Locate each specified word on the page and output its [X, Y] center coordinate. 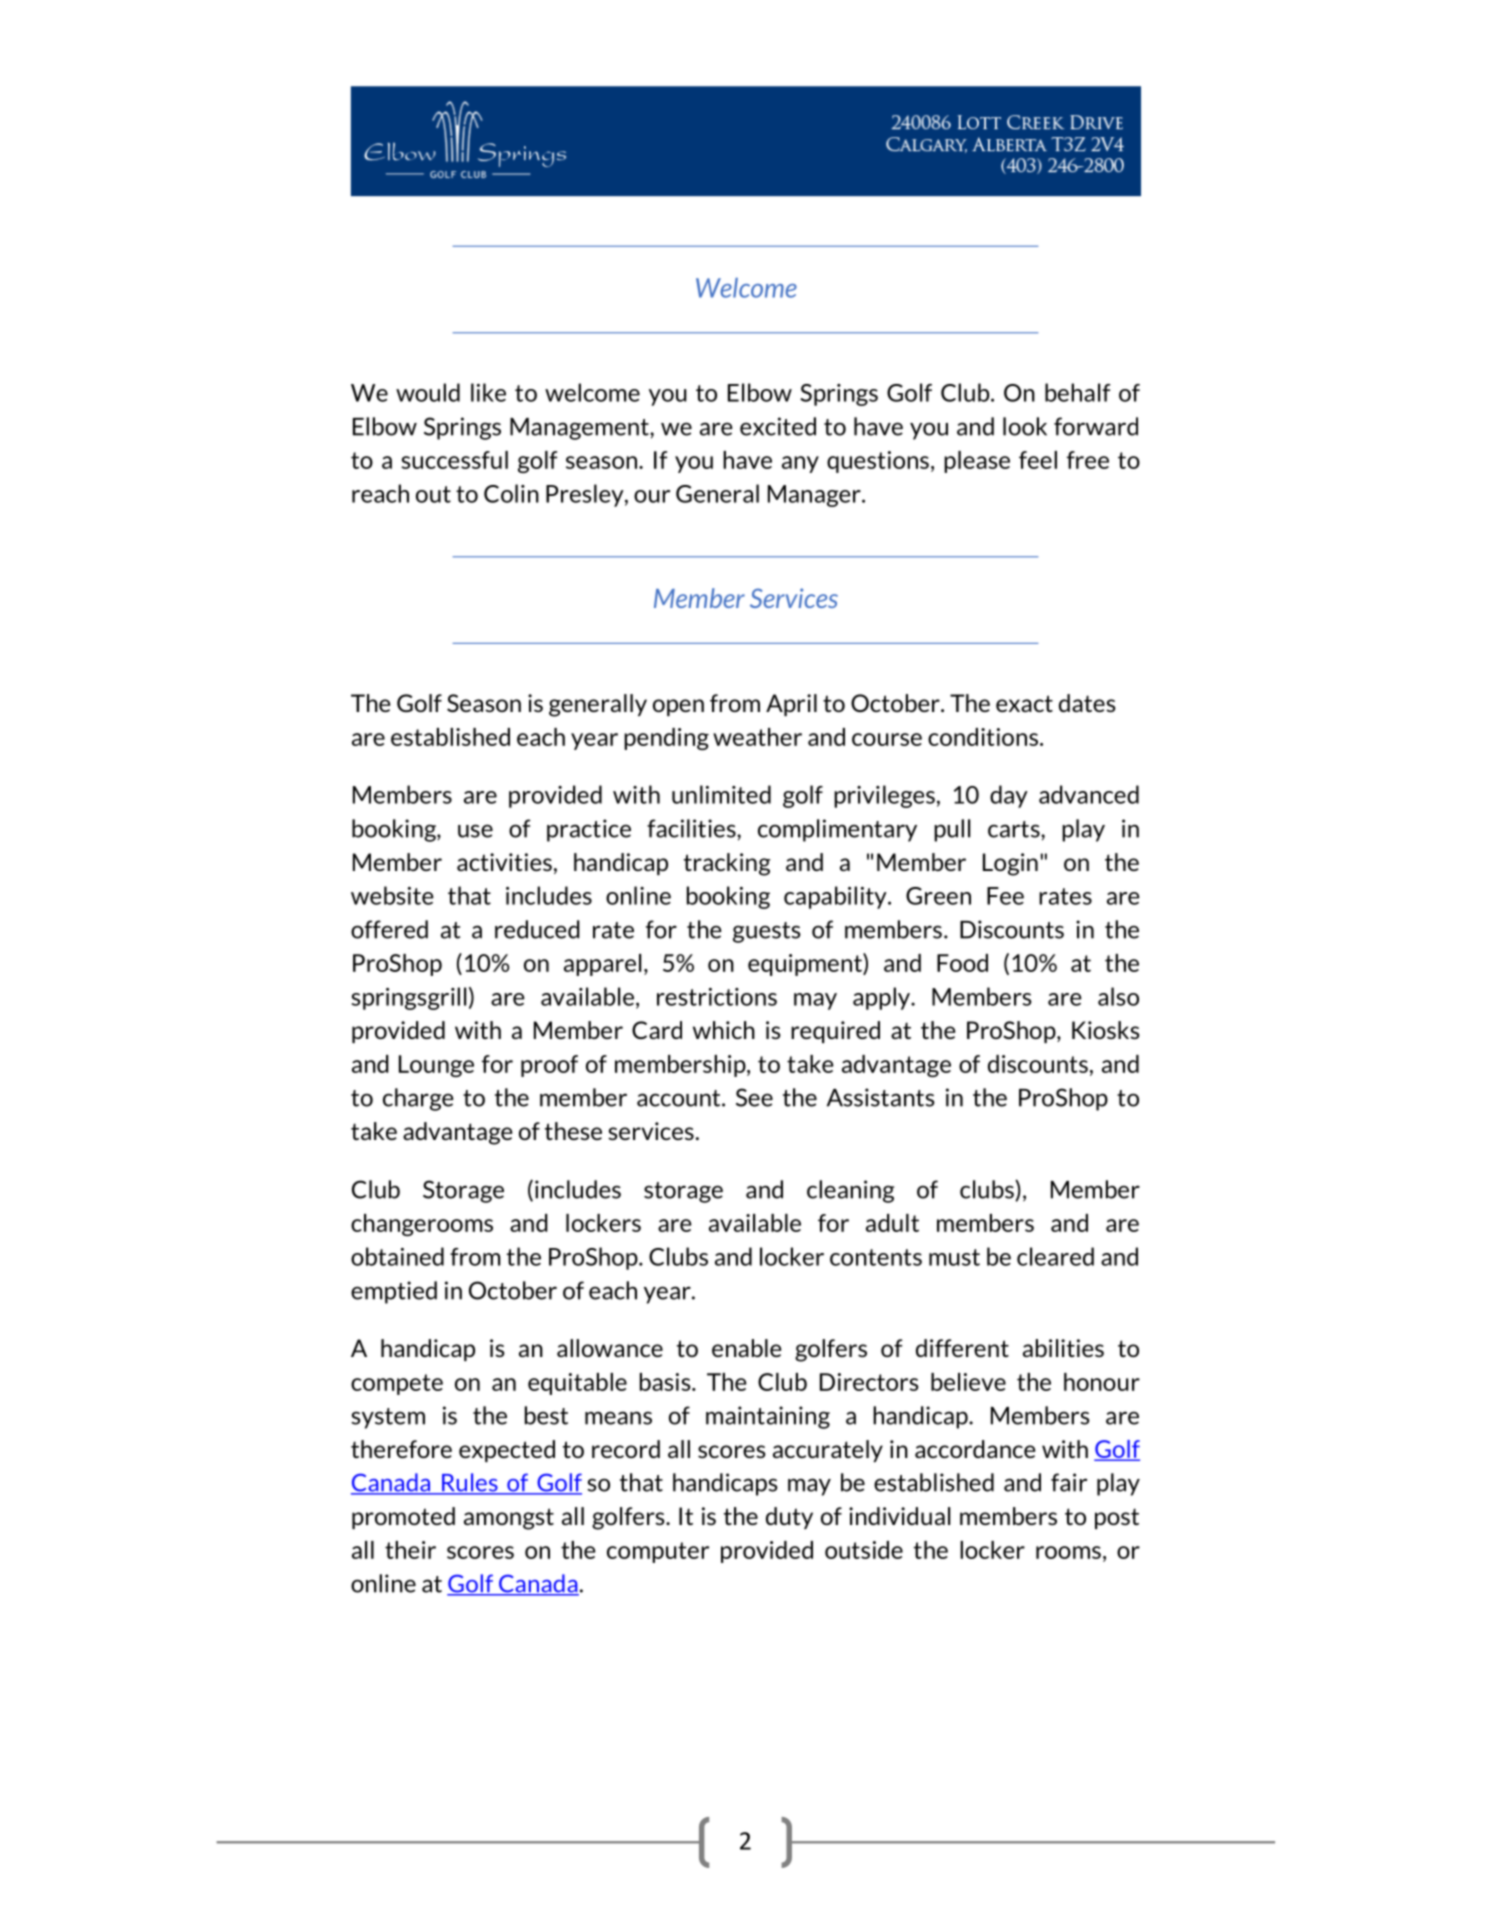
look [1025, 426]
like [488, 392]
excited [778, 426]
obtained [397, 1256]
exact [1024, 703]
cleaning [850, 1191]
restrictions [717, 997]
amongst [509, 1519]
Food [962, 963]
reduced [537, 929]
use [475, 831]
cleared [1055, 1256]
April [791, 705]
